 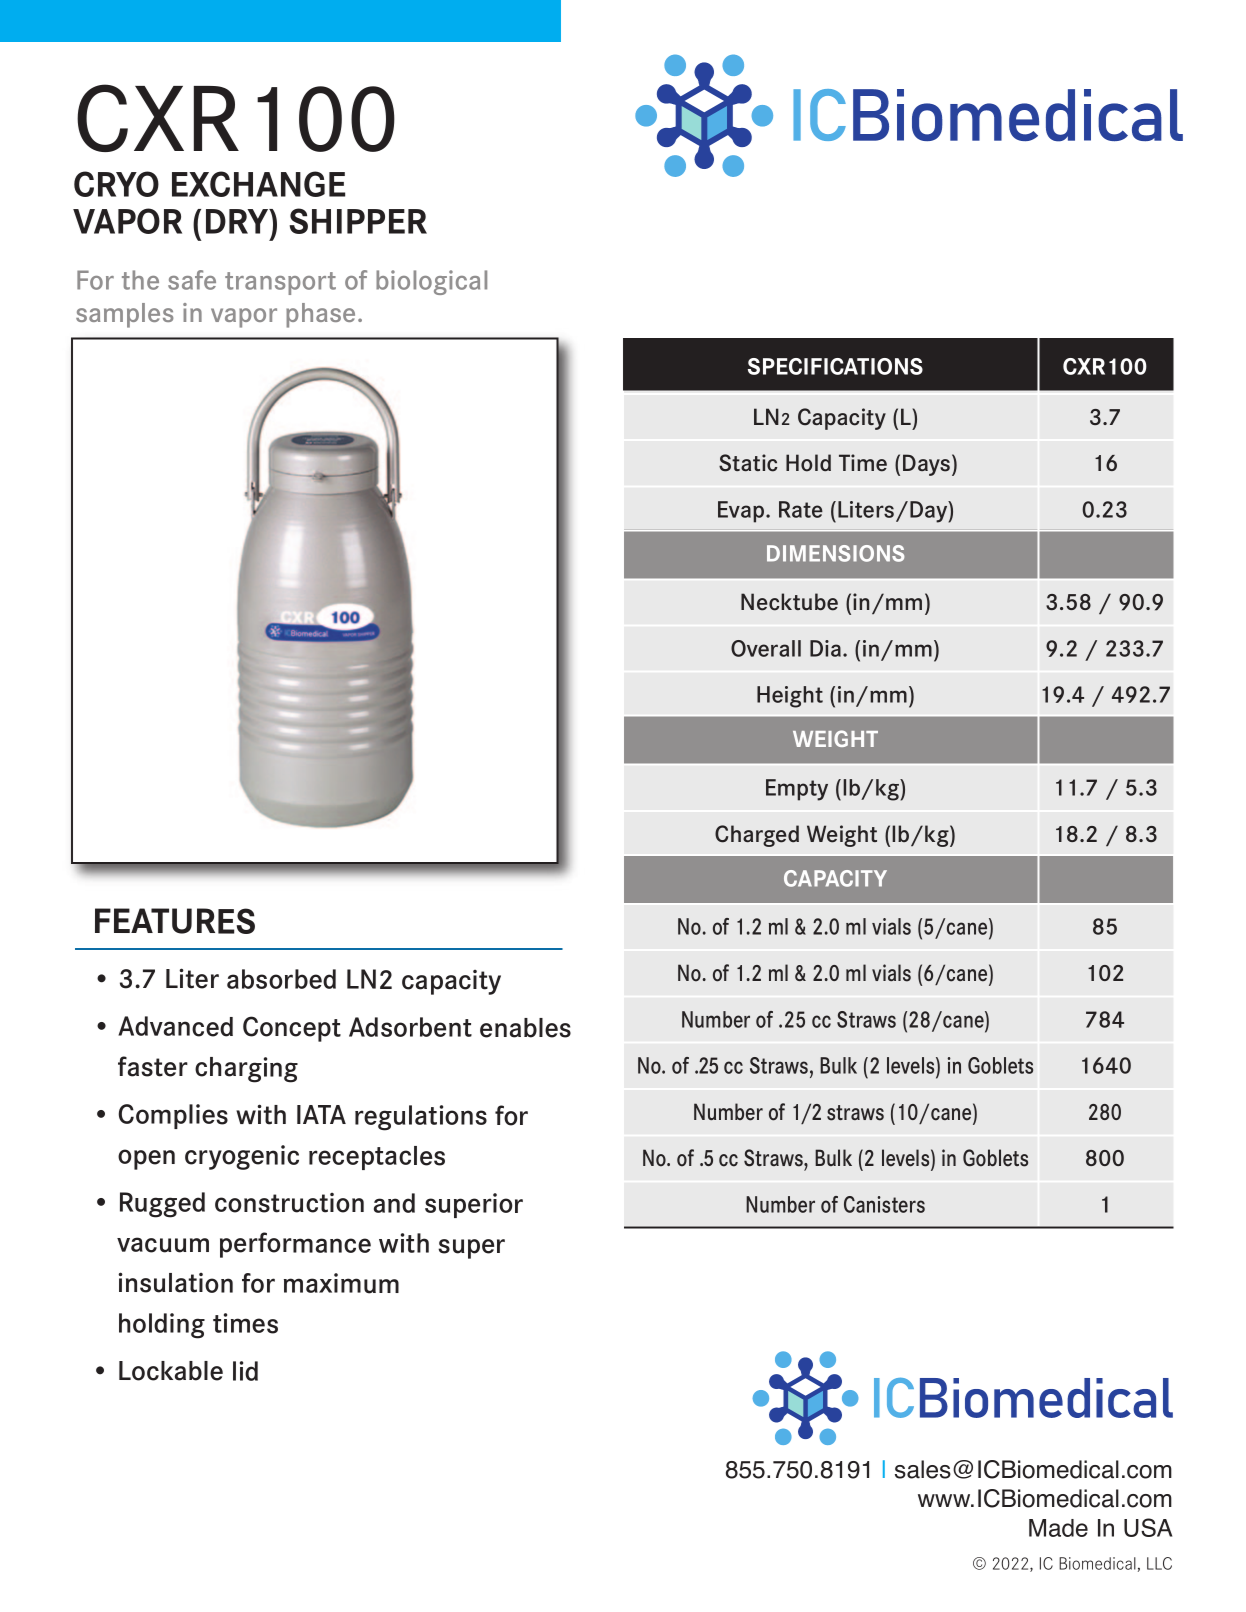 I want to click on USA, so click(x=1148, y=1527).
